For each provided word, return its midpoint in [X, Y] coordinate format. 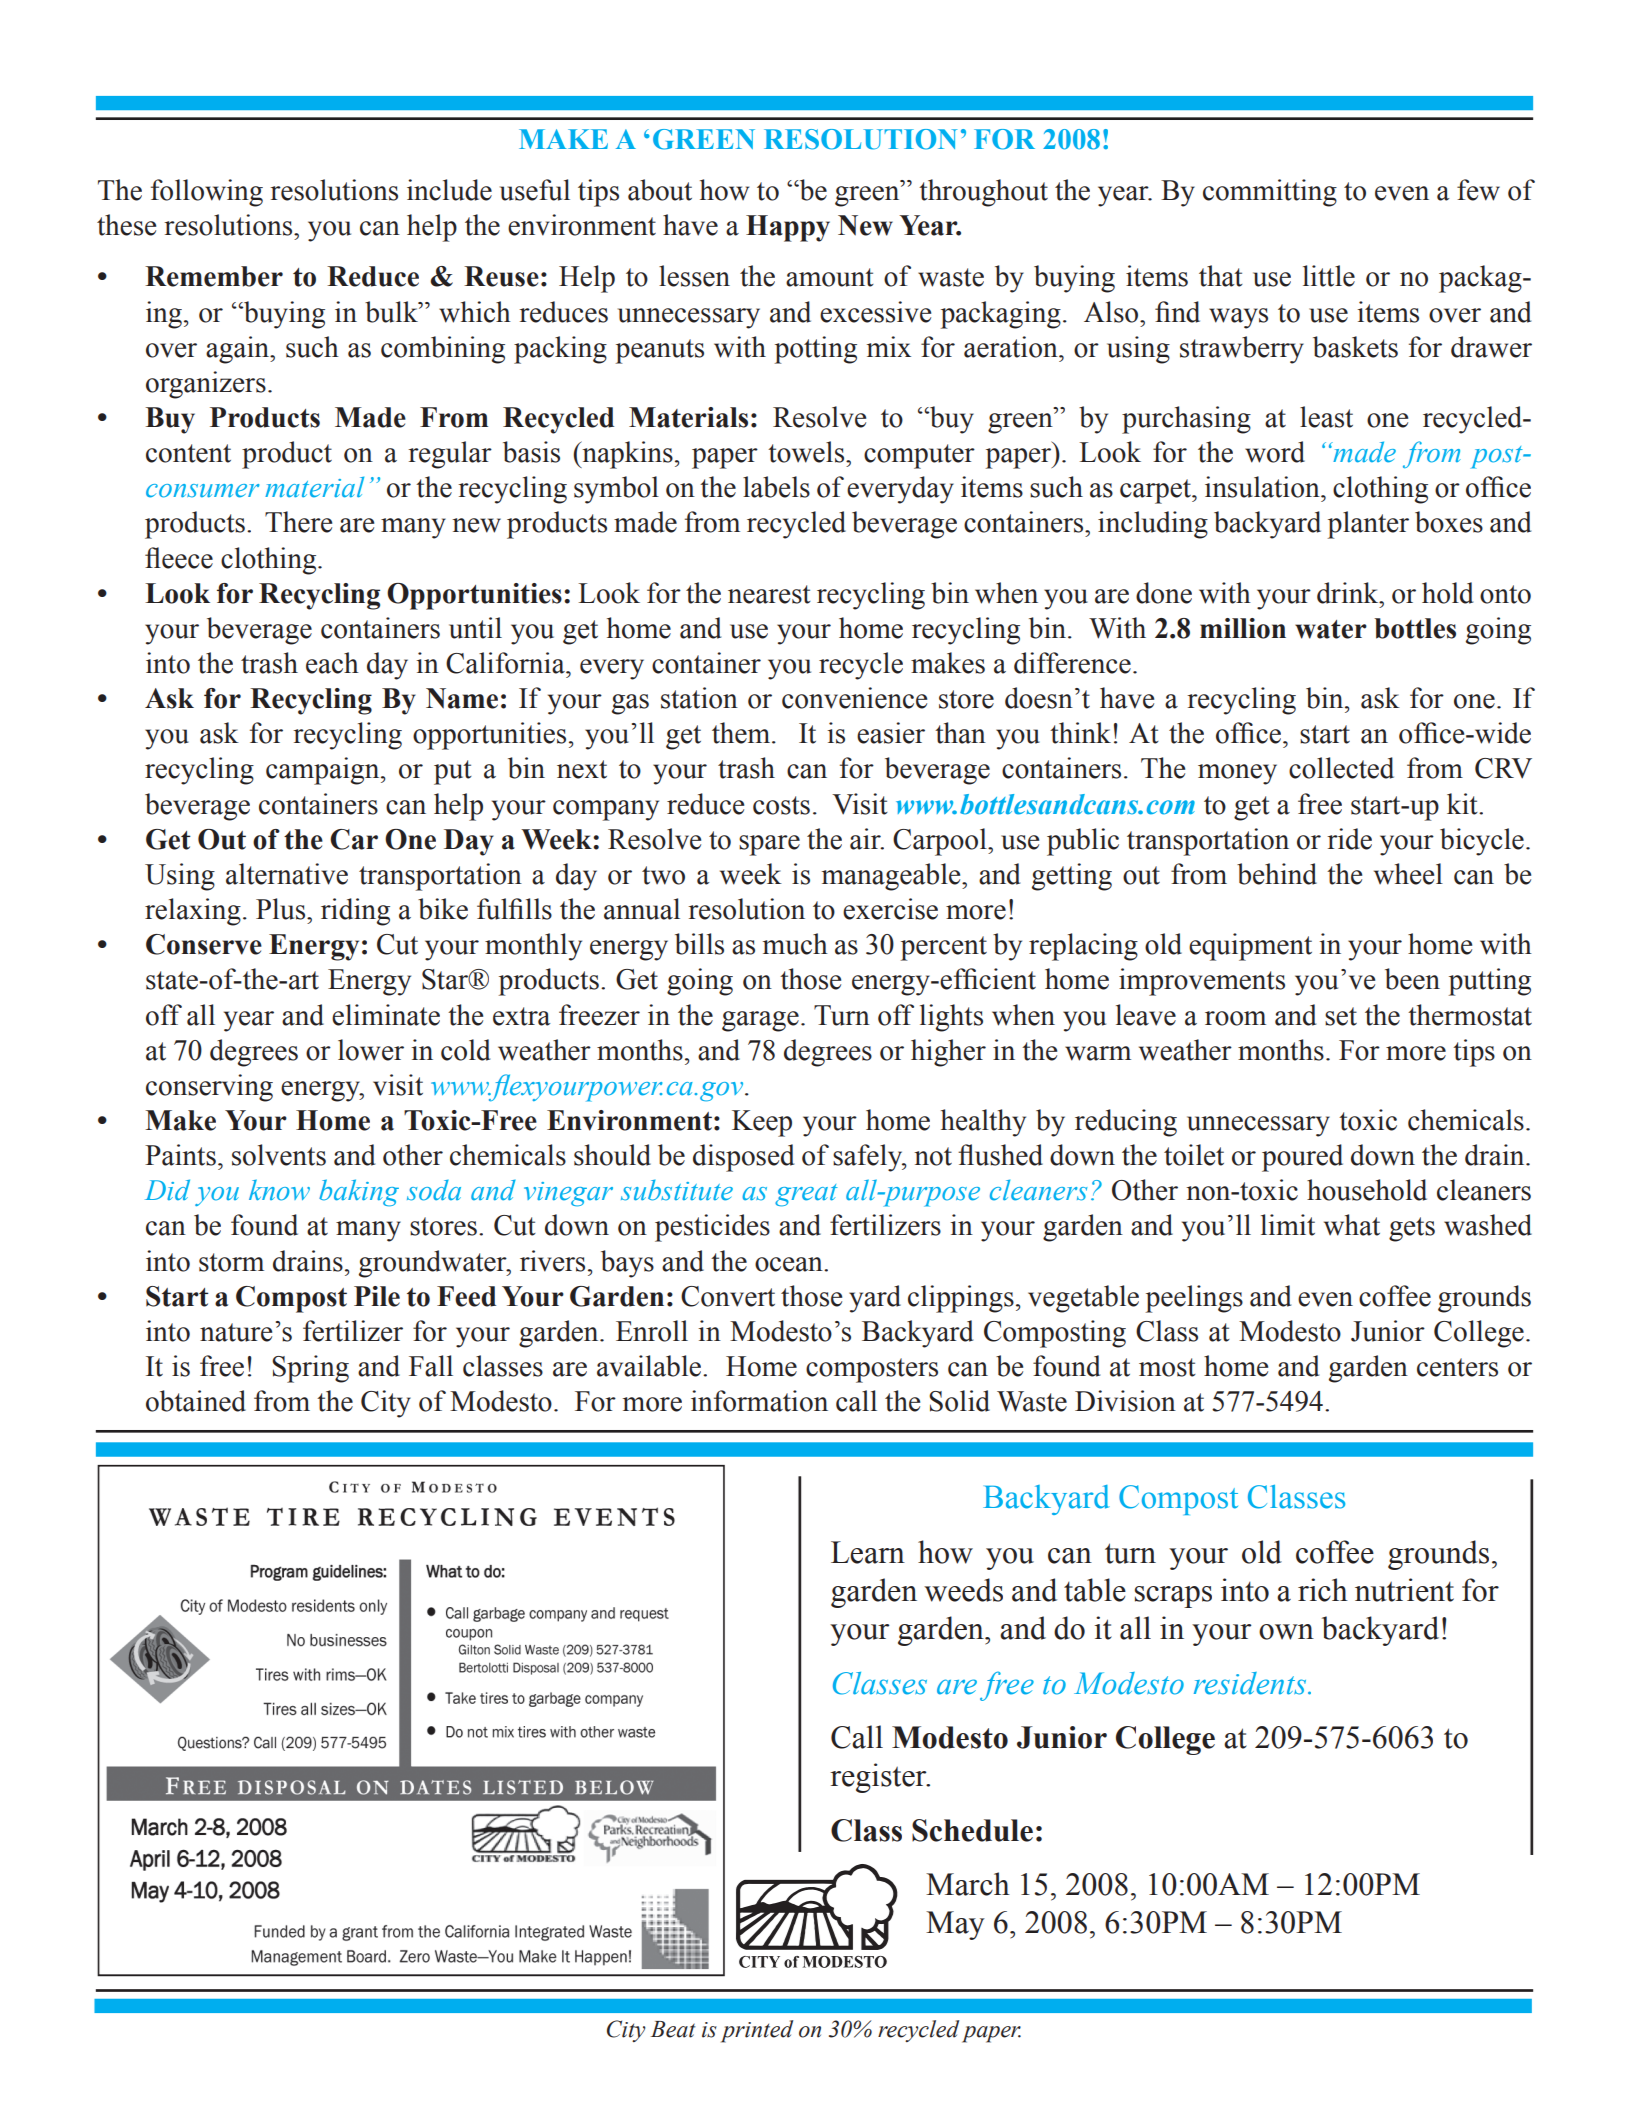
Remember [214, 276]
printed [757, 2031]
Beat [673, 2029]
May [955, 1925]
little [1329, 276]
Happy [788, 228]
